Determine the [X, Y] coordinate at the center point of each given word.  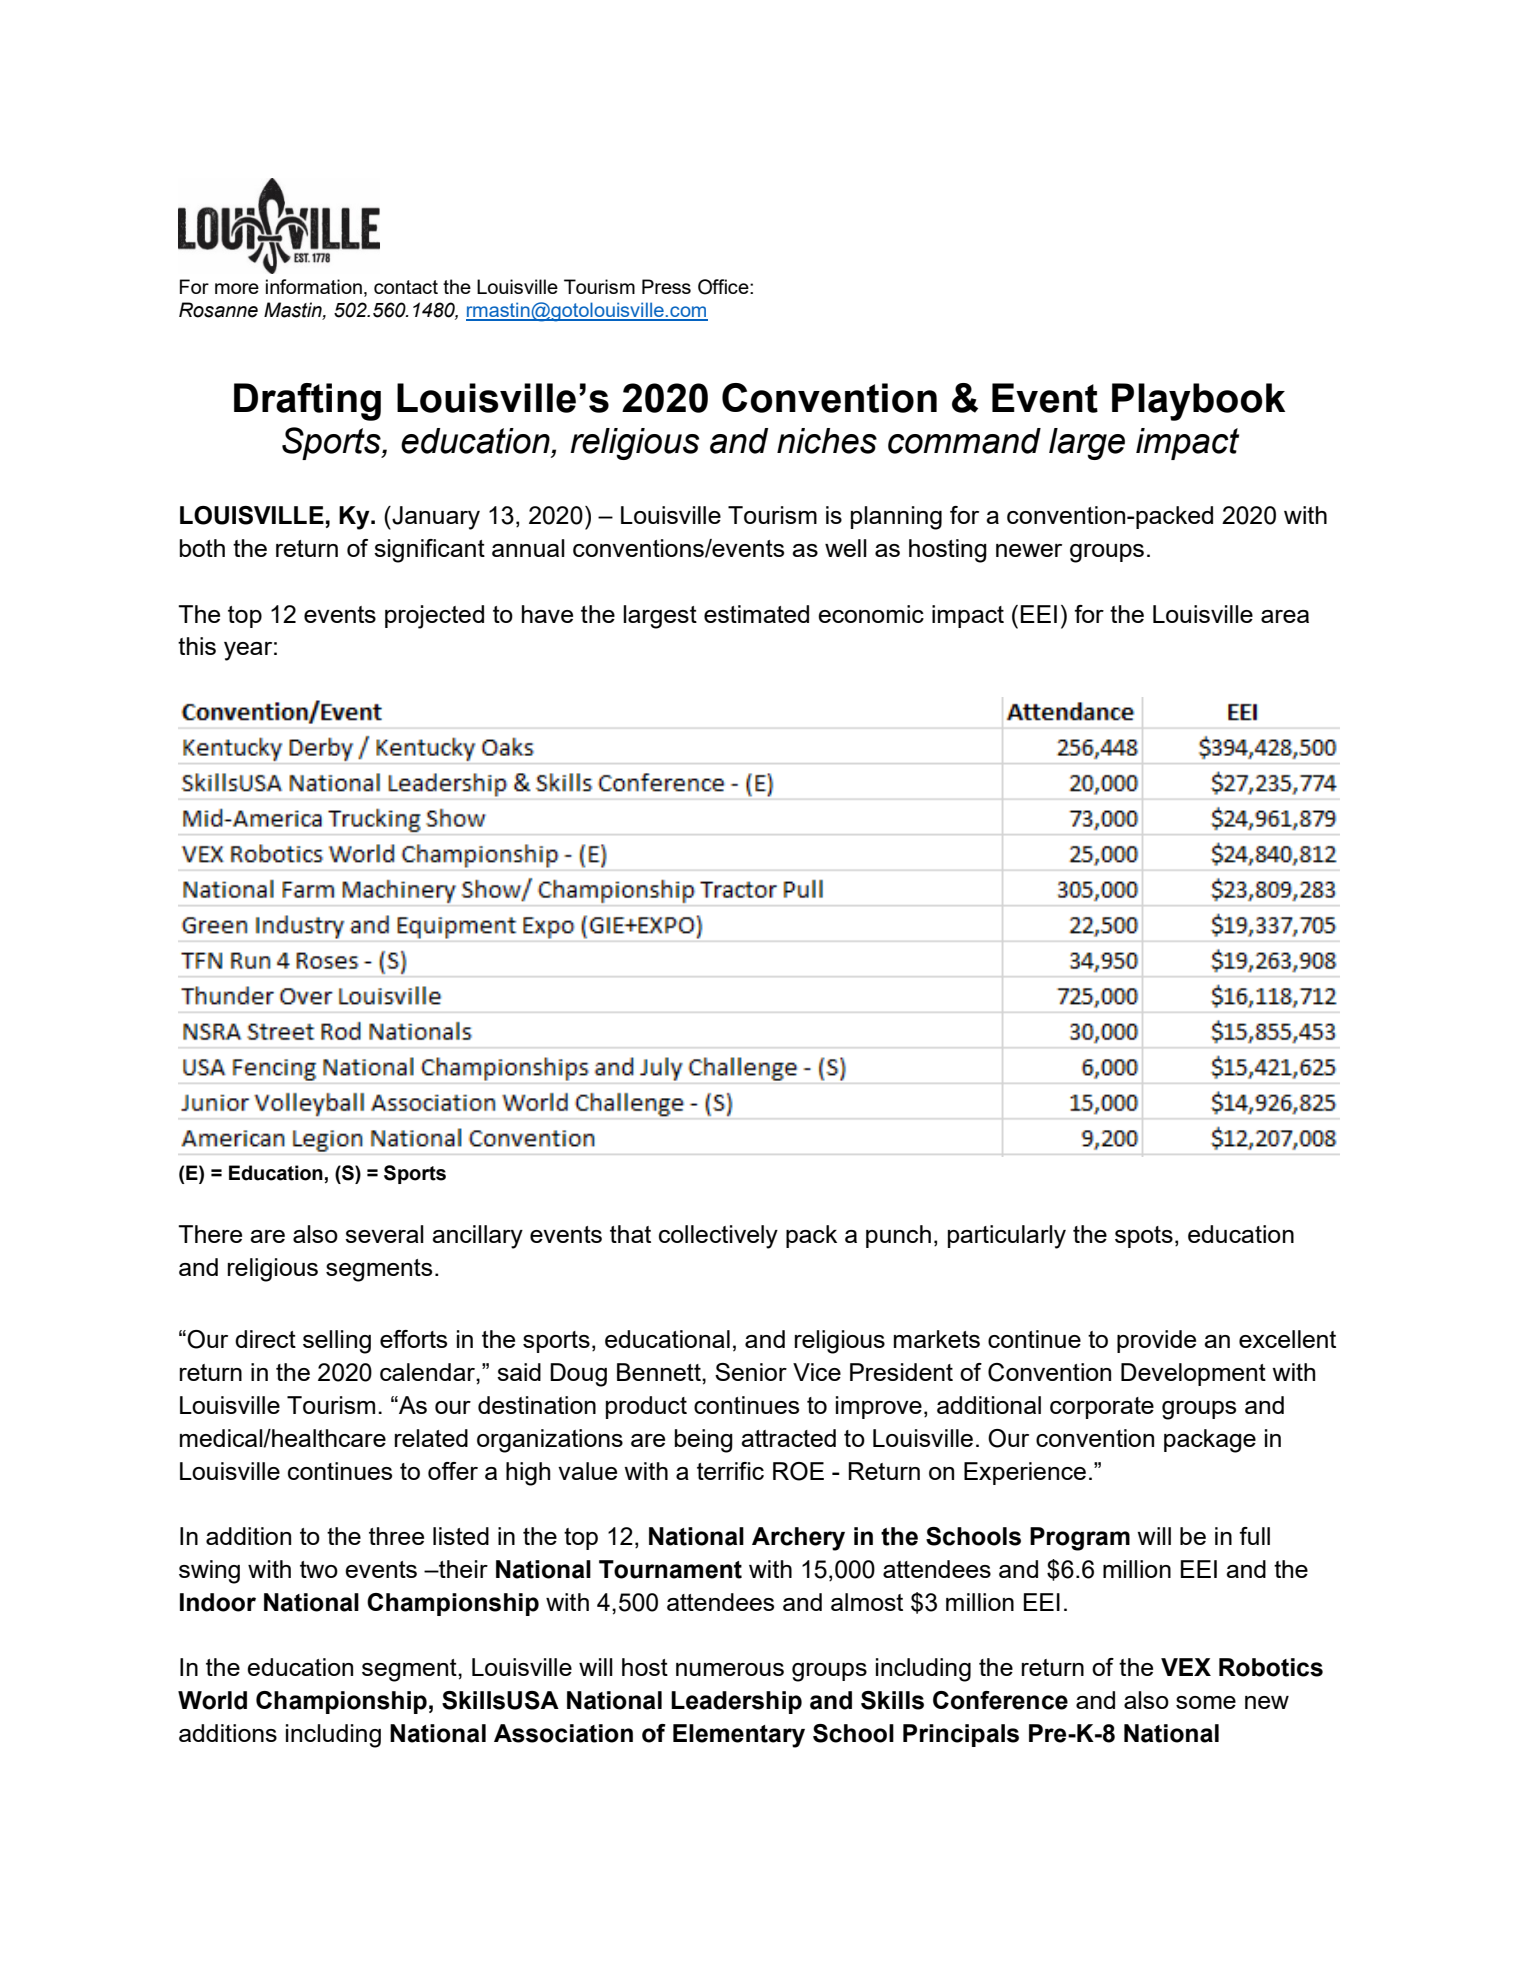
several [384, 1234]
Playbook [1198, 402]
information [314, 286]
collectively [718, 1237]
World [212, 1700]
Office [724, 287]
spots [1144, 1237]
